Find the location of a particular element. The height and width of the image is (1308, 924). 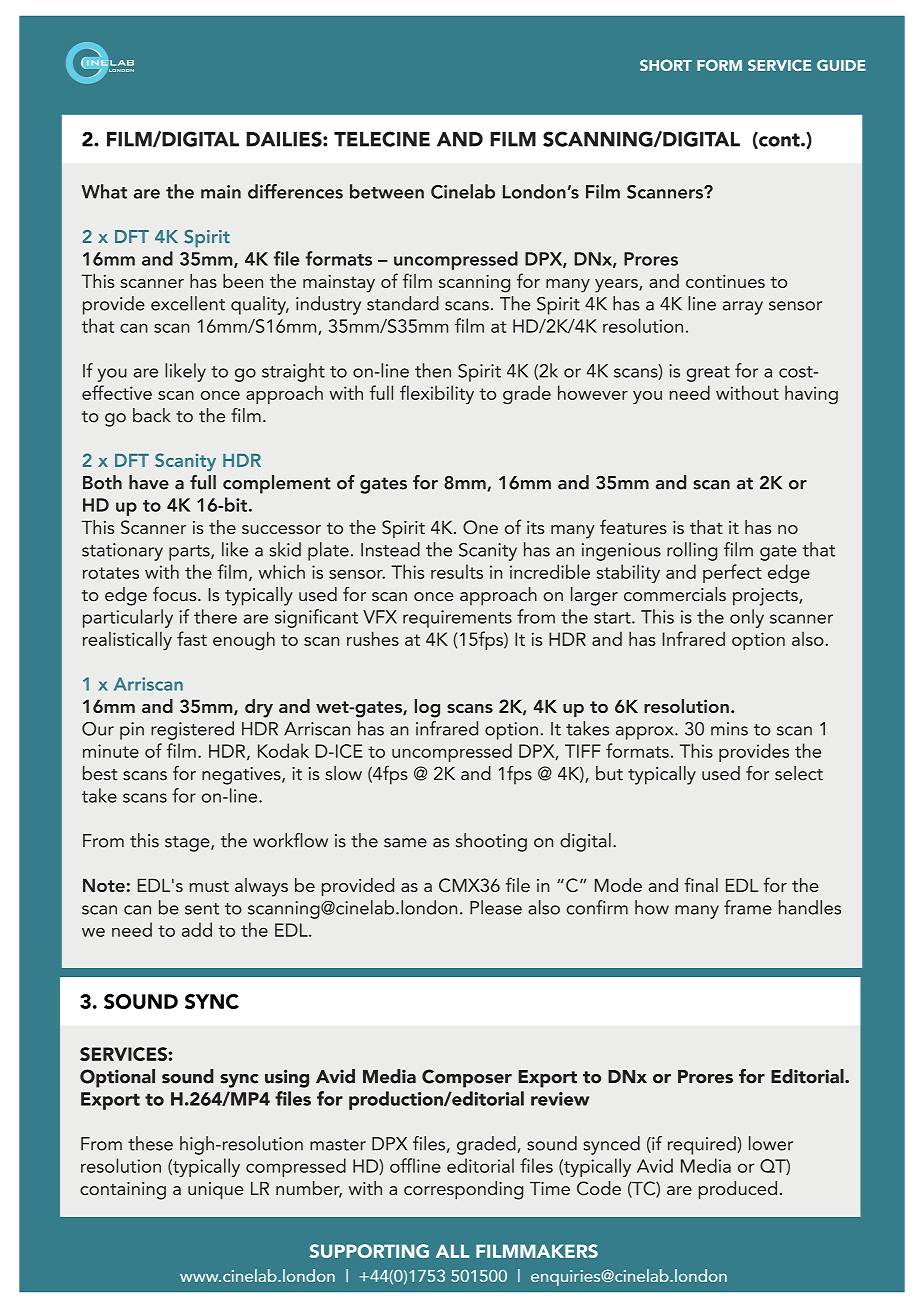

fast is located at coordinates (192, 638).
